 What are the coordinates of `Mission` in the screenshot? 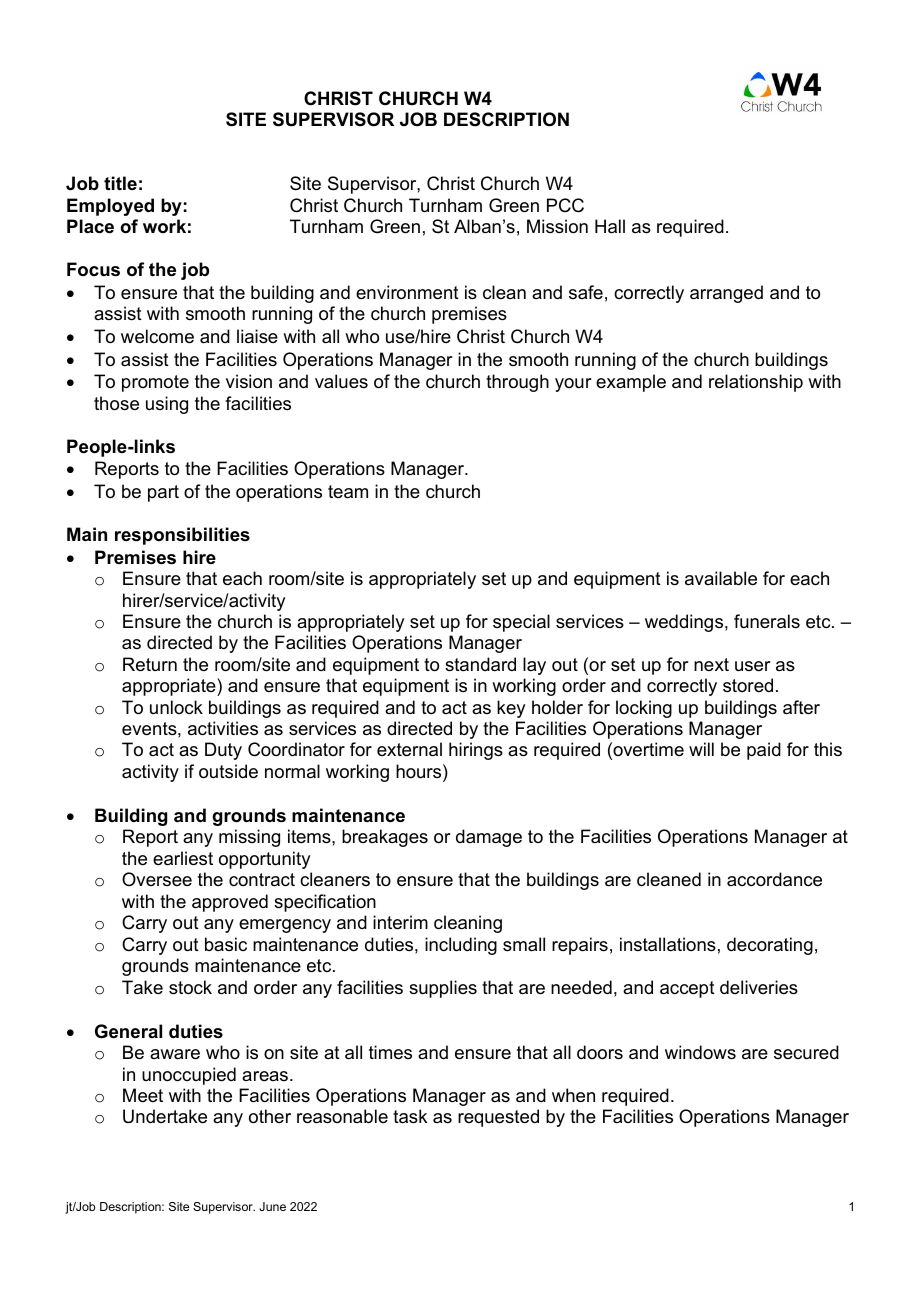 It's located at (557, 226).
